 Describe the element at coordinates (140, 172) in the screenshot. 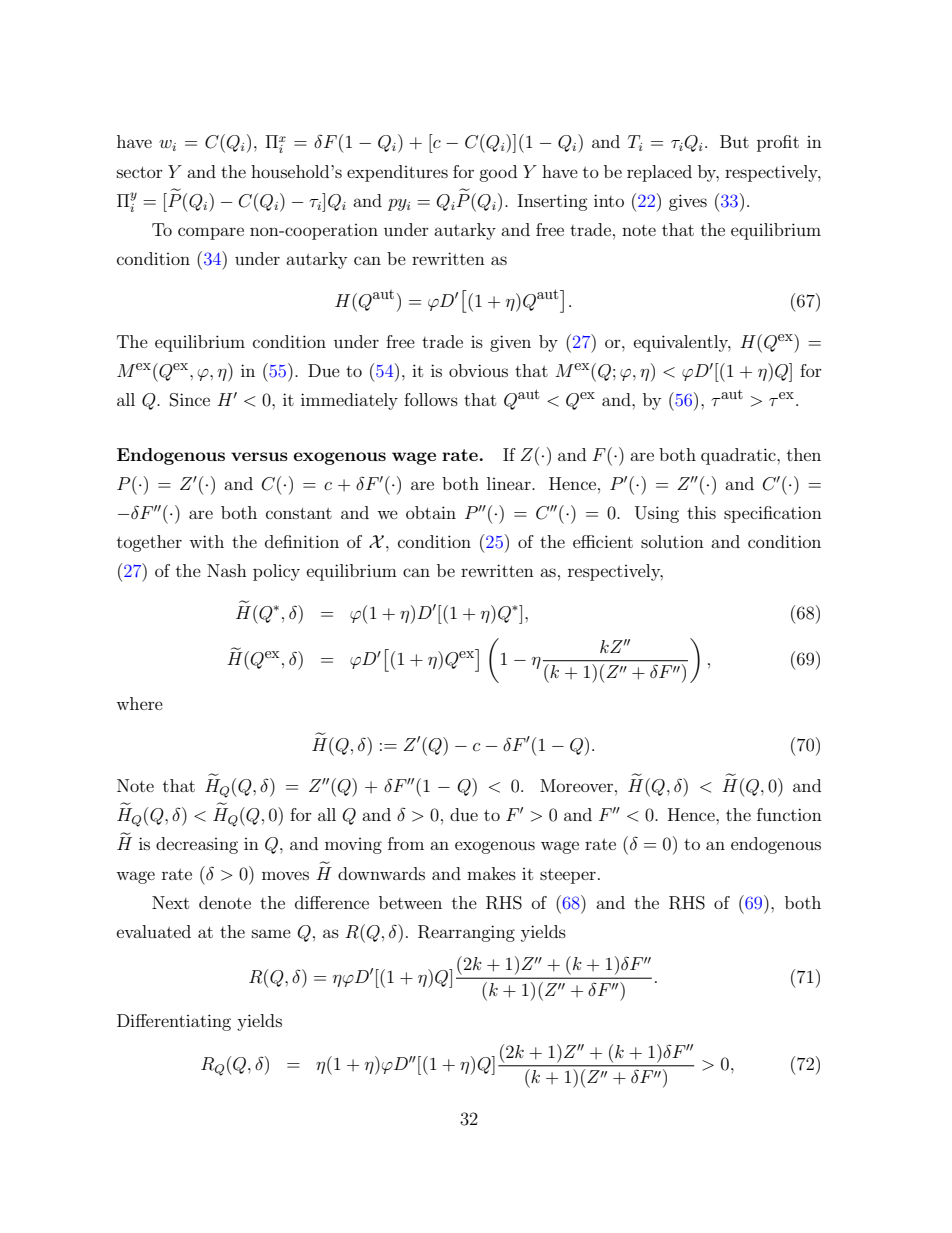

I see `sector` at that location.
